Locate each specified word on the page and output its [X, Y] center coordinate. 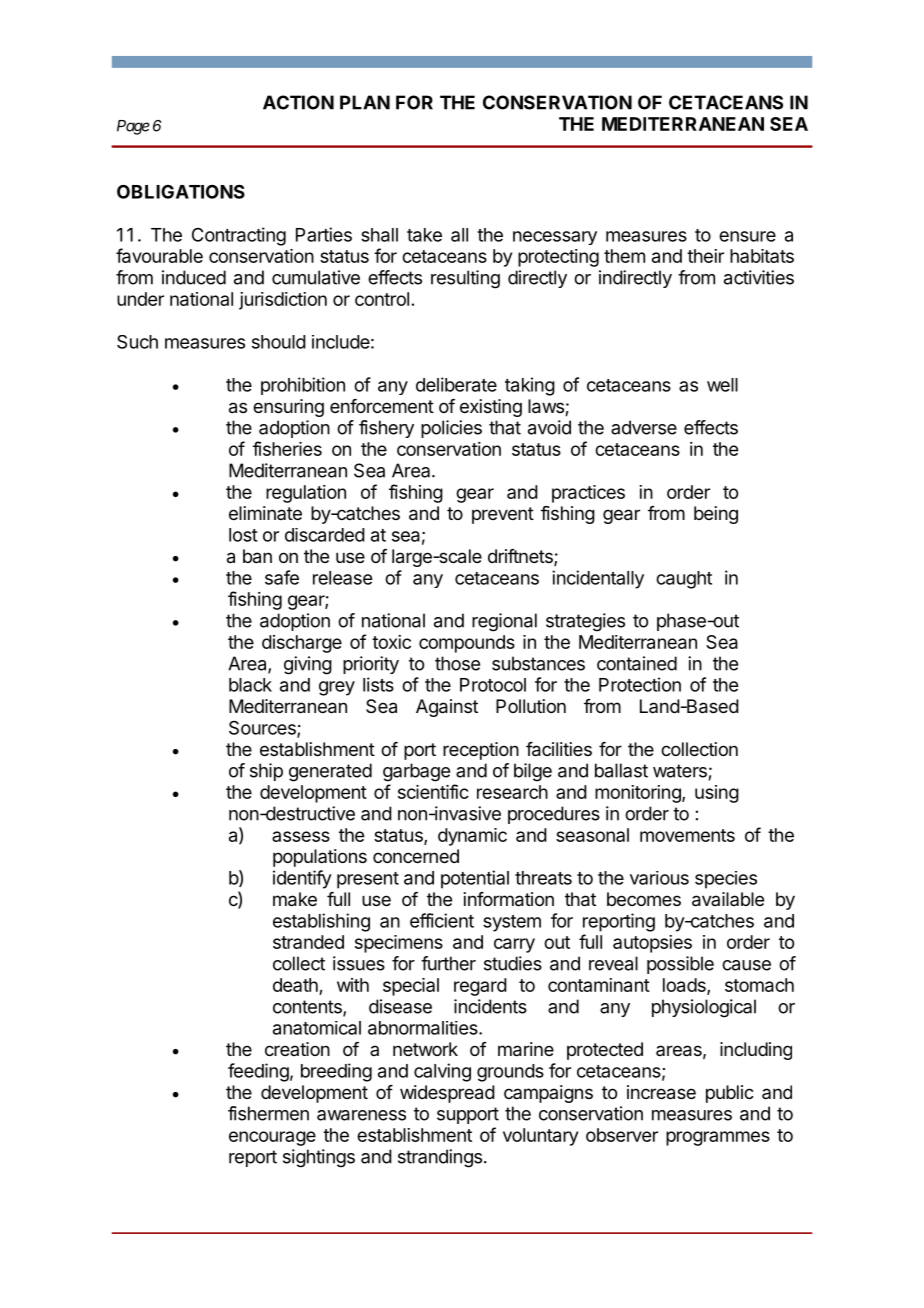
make [295, 899]
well [722, 385]
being [716, 515]
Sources [263, 729]
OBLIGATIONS [181, 191]
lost [243, 535]
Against [447, 708]
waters [680, 771]
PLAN [365, 102]
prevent [503, 515]
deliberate [456, 384]
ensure [747, 236]
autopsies [652, 944]
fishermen [268, 1113]
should [279, 342]
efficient [442, 920]
